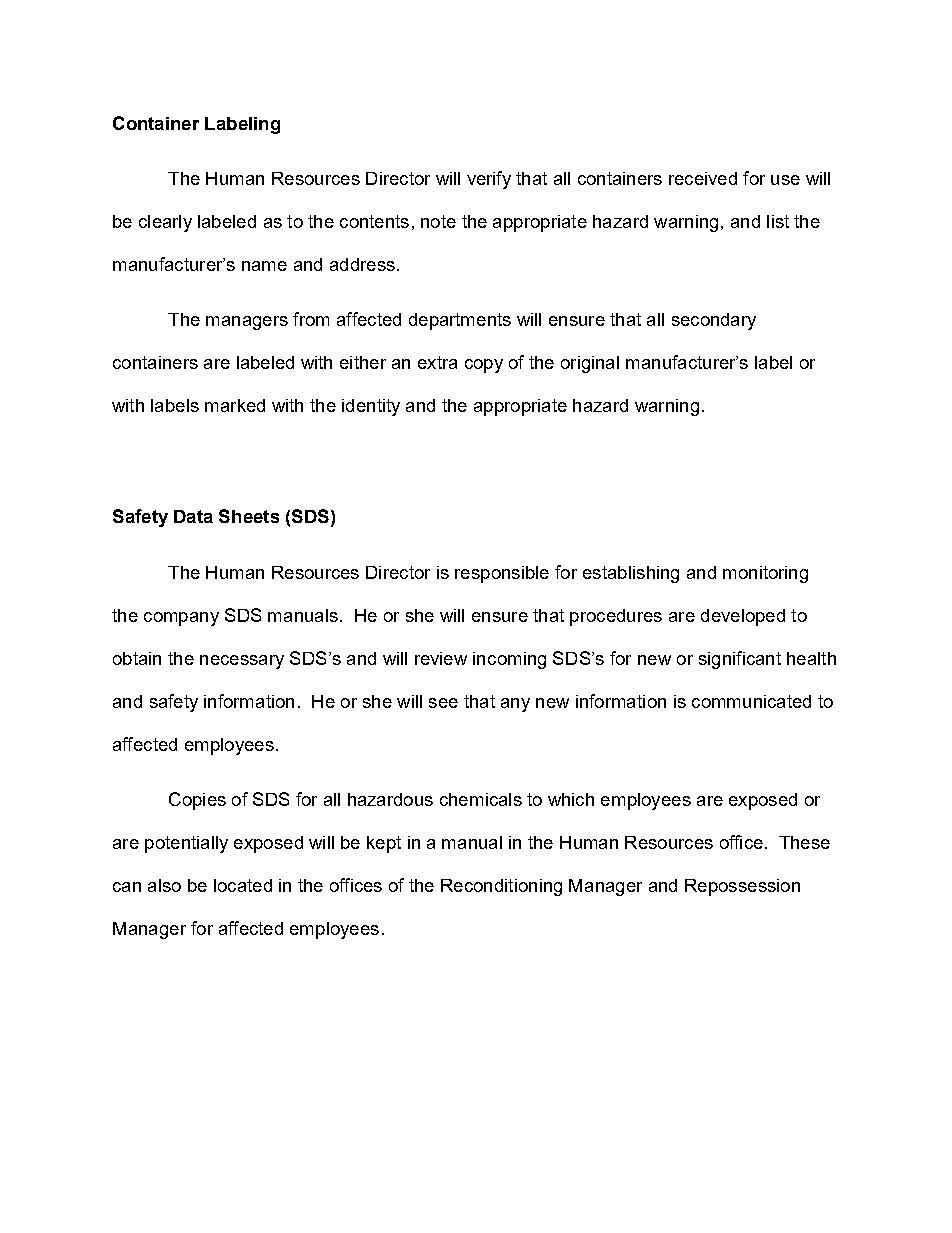 The image size is (952, 1233). I want to click on clearly, so click(165, 223).
